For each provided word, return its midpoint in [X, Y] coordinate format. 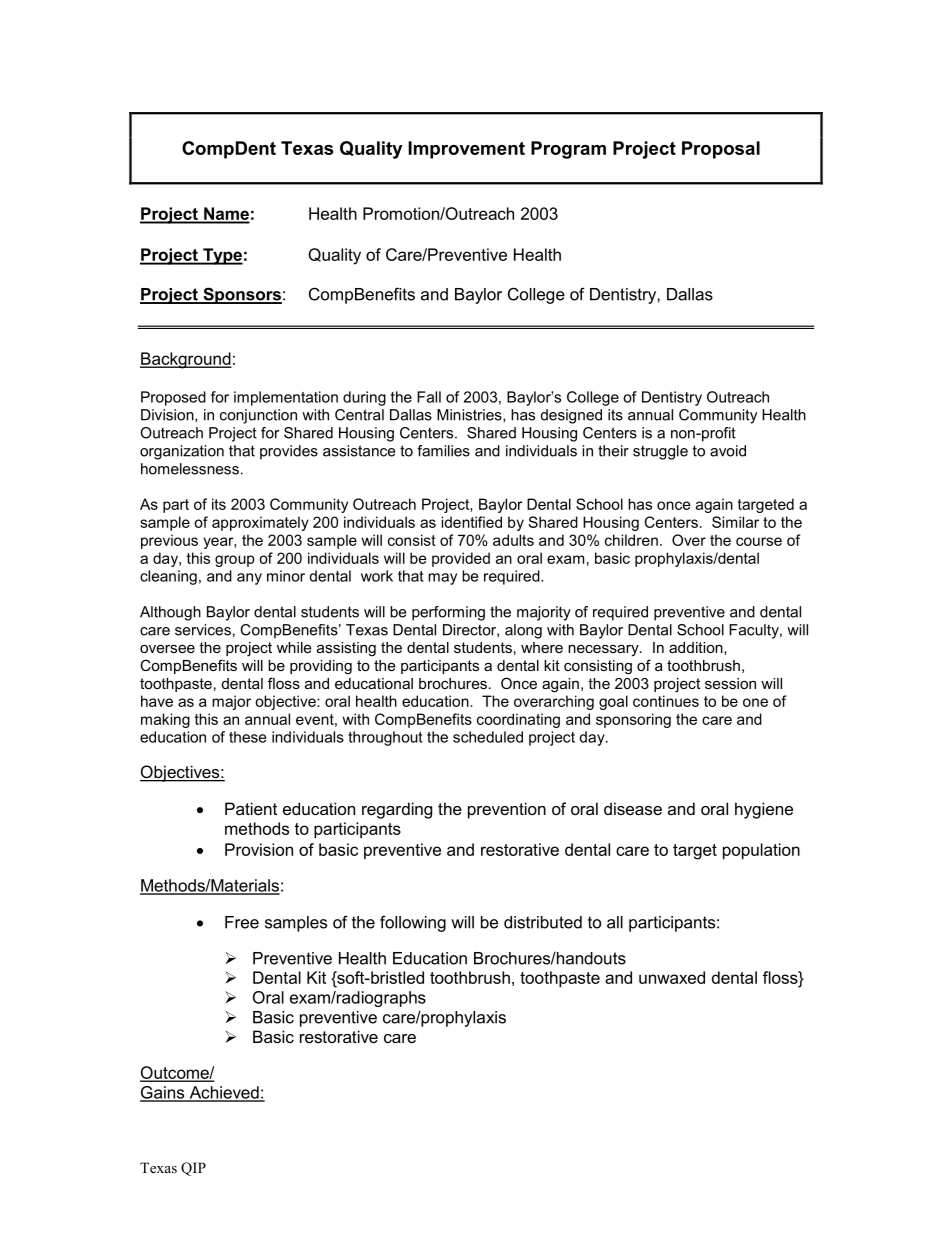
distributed [543, 922]
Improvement [466, 150]
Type [222, 256]
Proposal [721, 150]
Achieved [224, 1093]
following [413, 923]
